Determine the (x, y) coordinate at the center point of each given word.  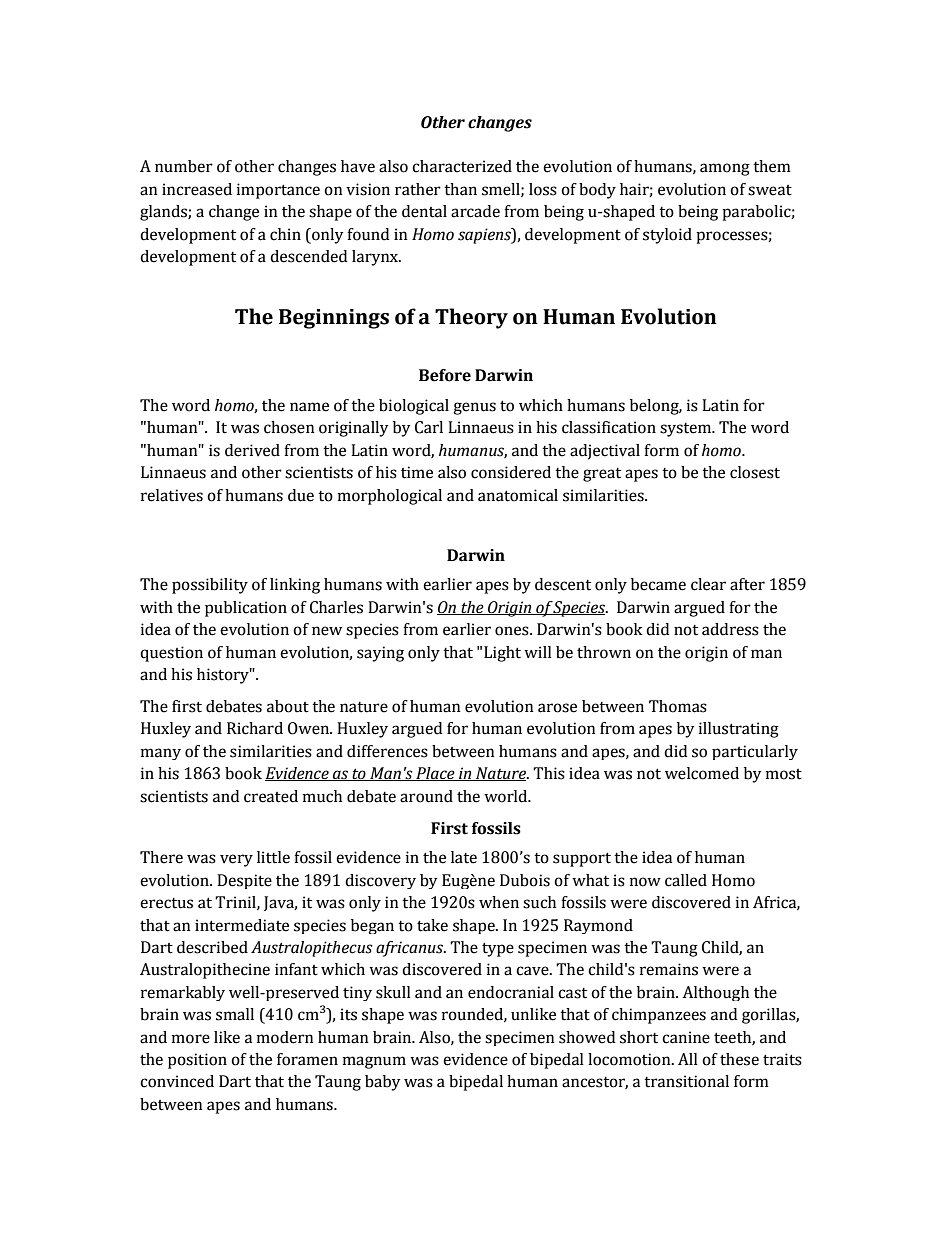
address (730, 629)
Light (502, 654)
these (739, 1059)
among (725, 169)
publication (246, 609)
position (197, 1061)
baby (383, 1083)
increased (197, 189)
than (460, 189)
